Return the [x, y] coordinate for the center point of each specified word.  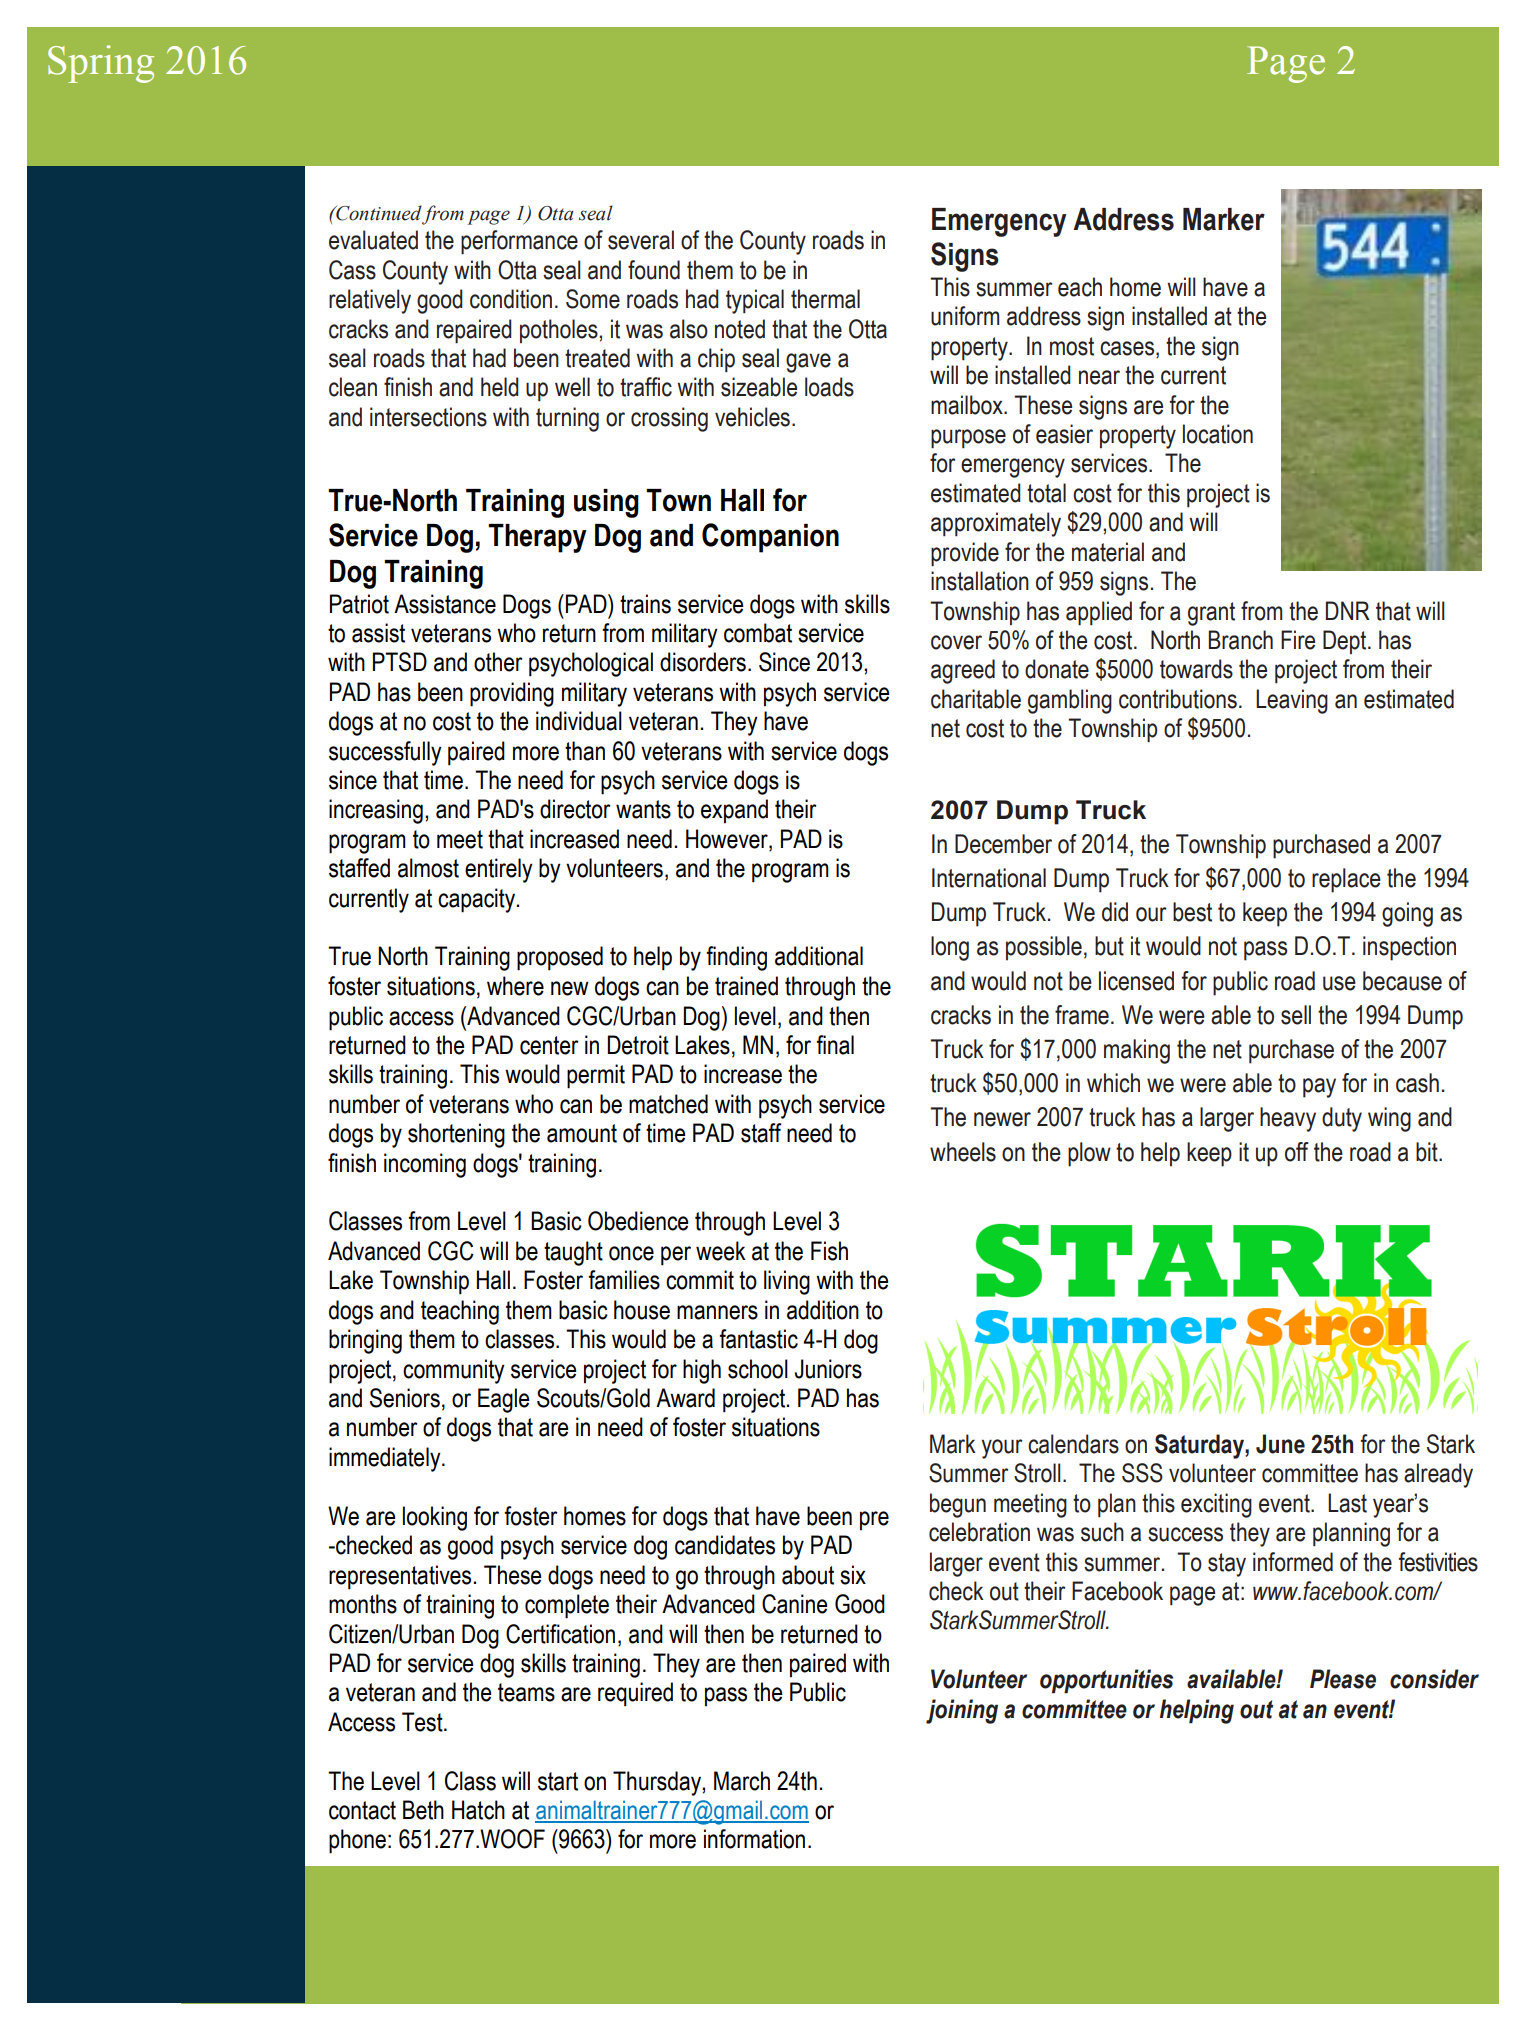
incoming [425, 1165]
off [1297, 1152]
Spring [101, 64]
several [641, 240]
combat [758, 633]
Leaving [1292, 701]
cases [1127, 348]
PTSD [400, 662]
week [721, 1251]
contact [362, 1810]
